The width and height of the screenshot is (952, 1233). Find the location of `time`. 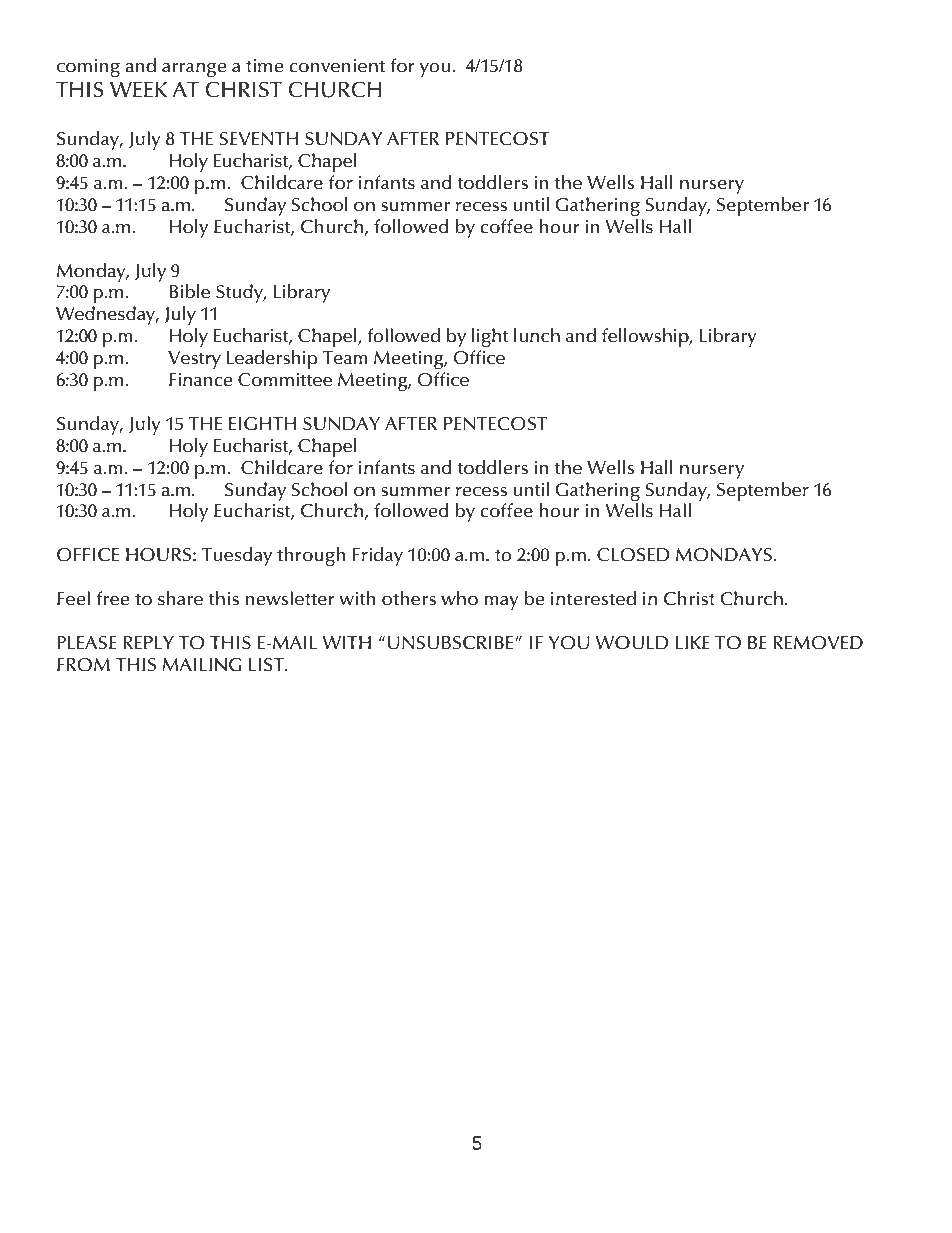

time is located at coordinates (264, 66).
